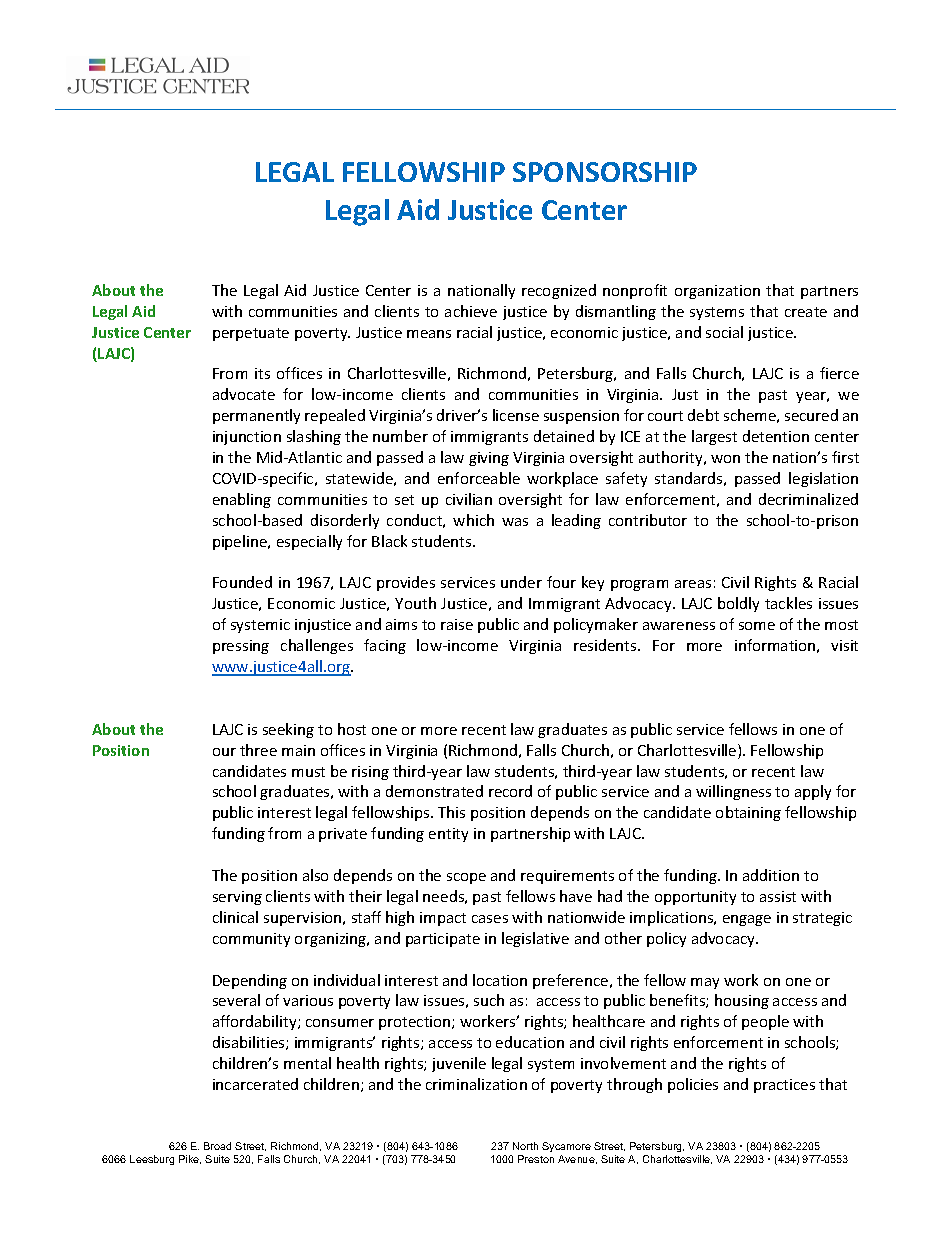  I want to click on decriminalized, so click(808, 499).
